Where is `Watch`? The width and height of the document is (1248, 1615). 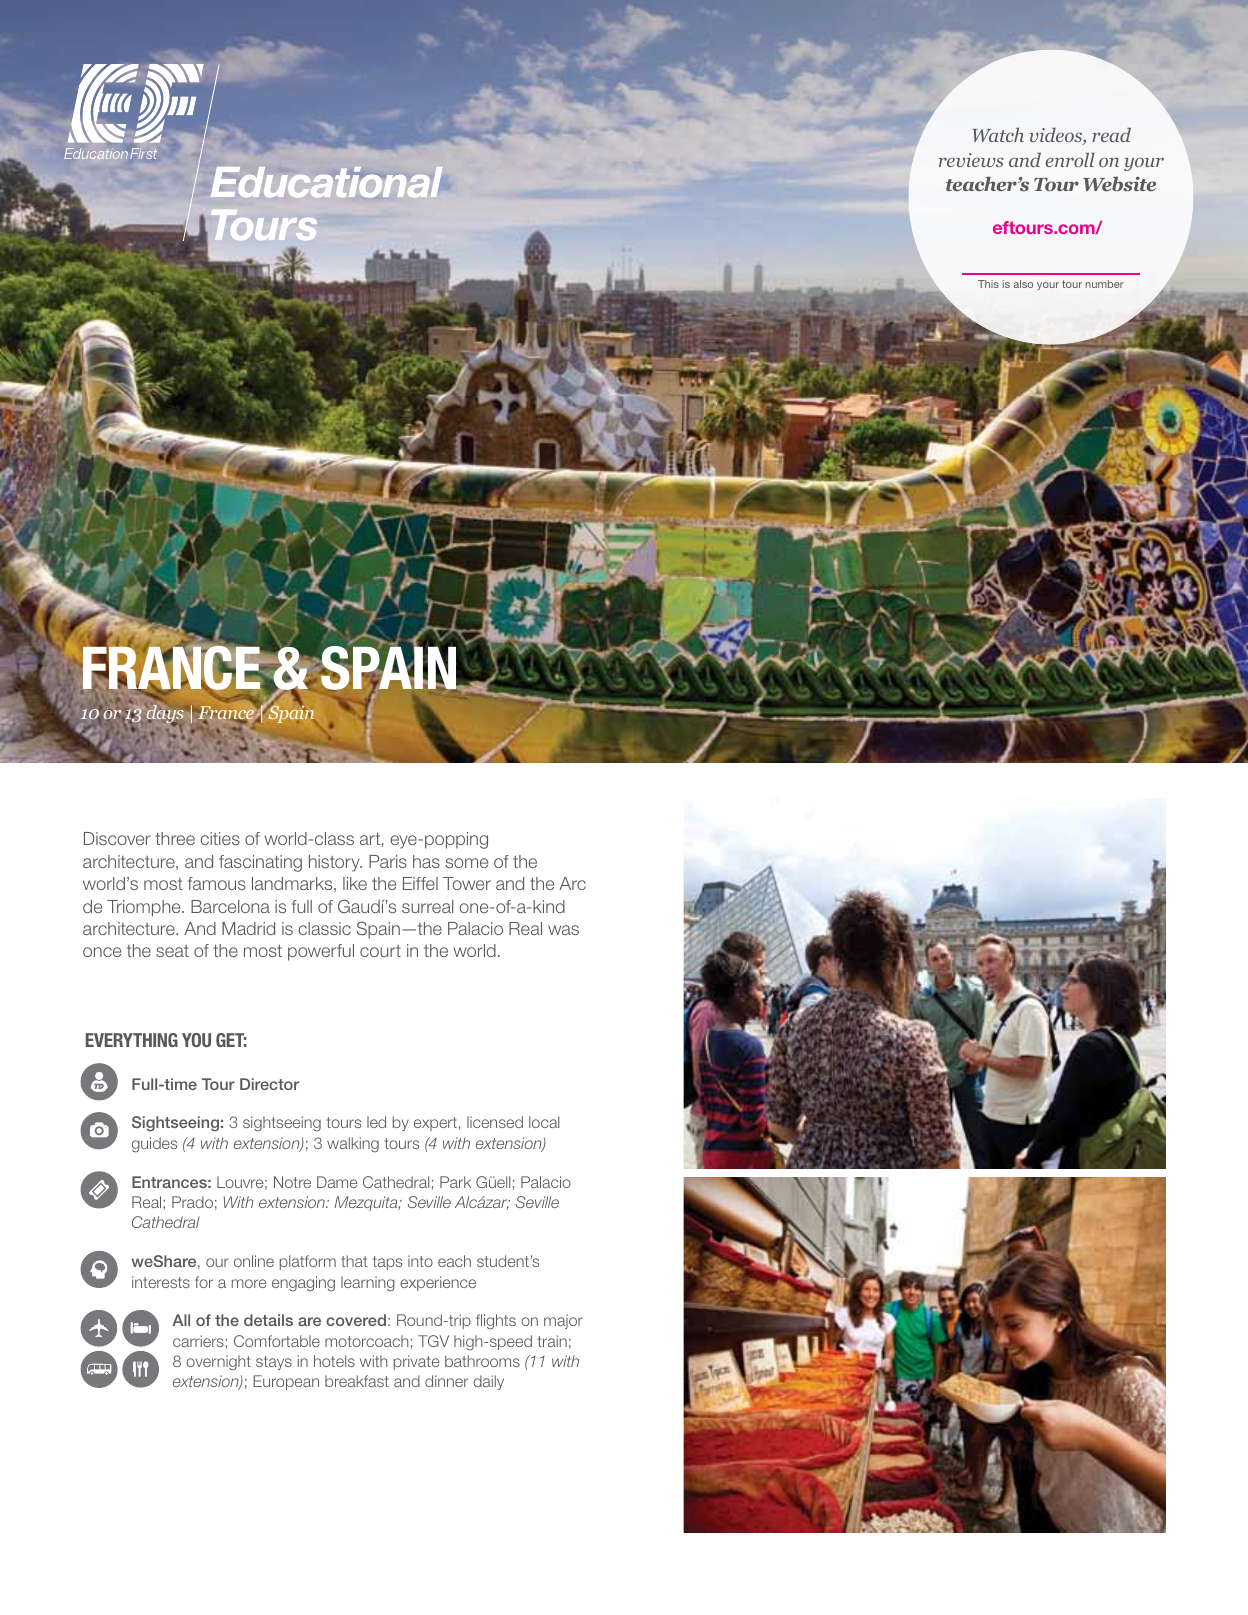
Watch is located at coordinates (998, 134).
